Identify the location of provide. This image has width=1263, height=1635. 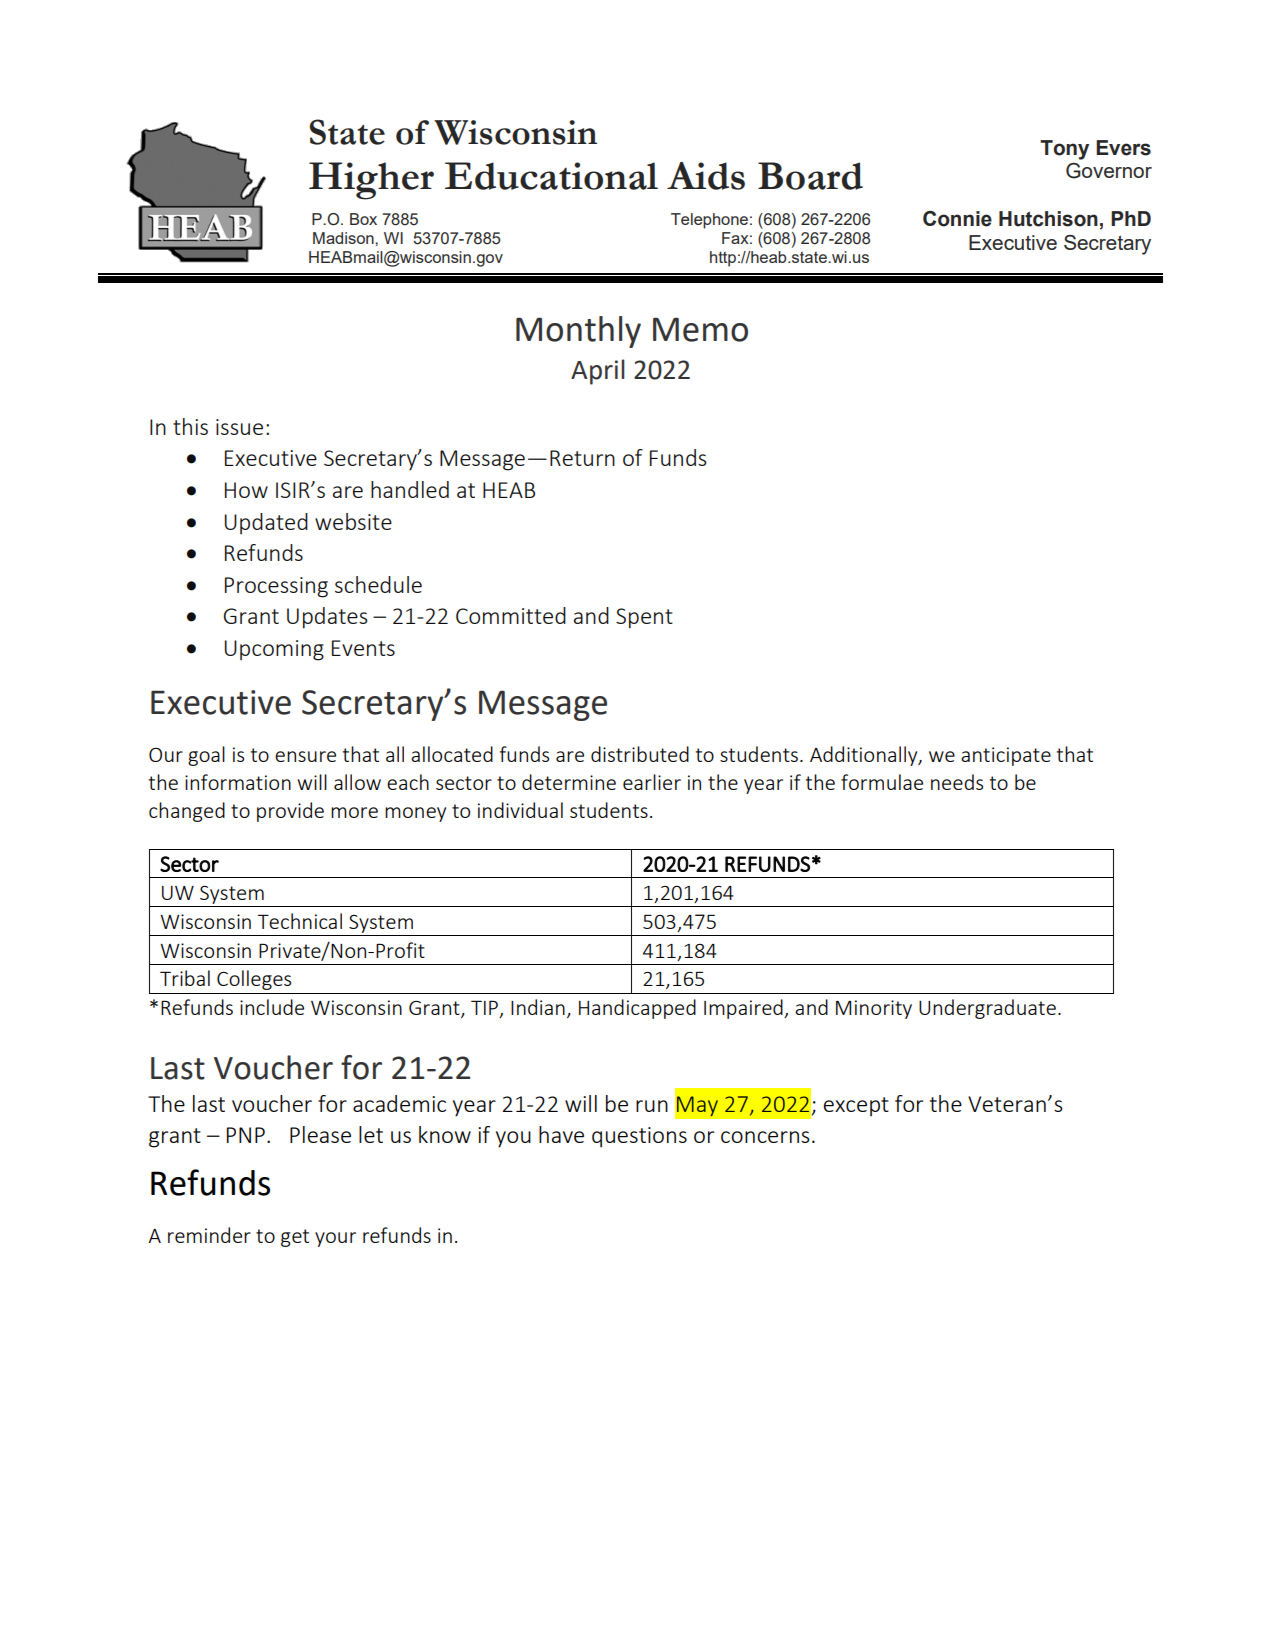
(290, 812).
